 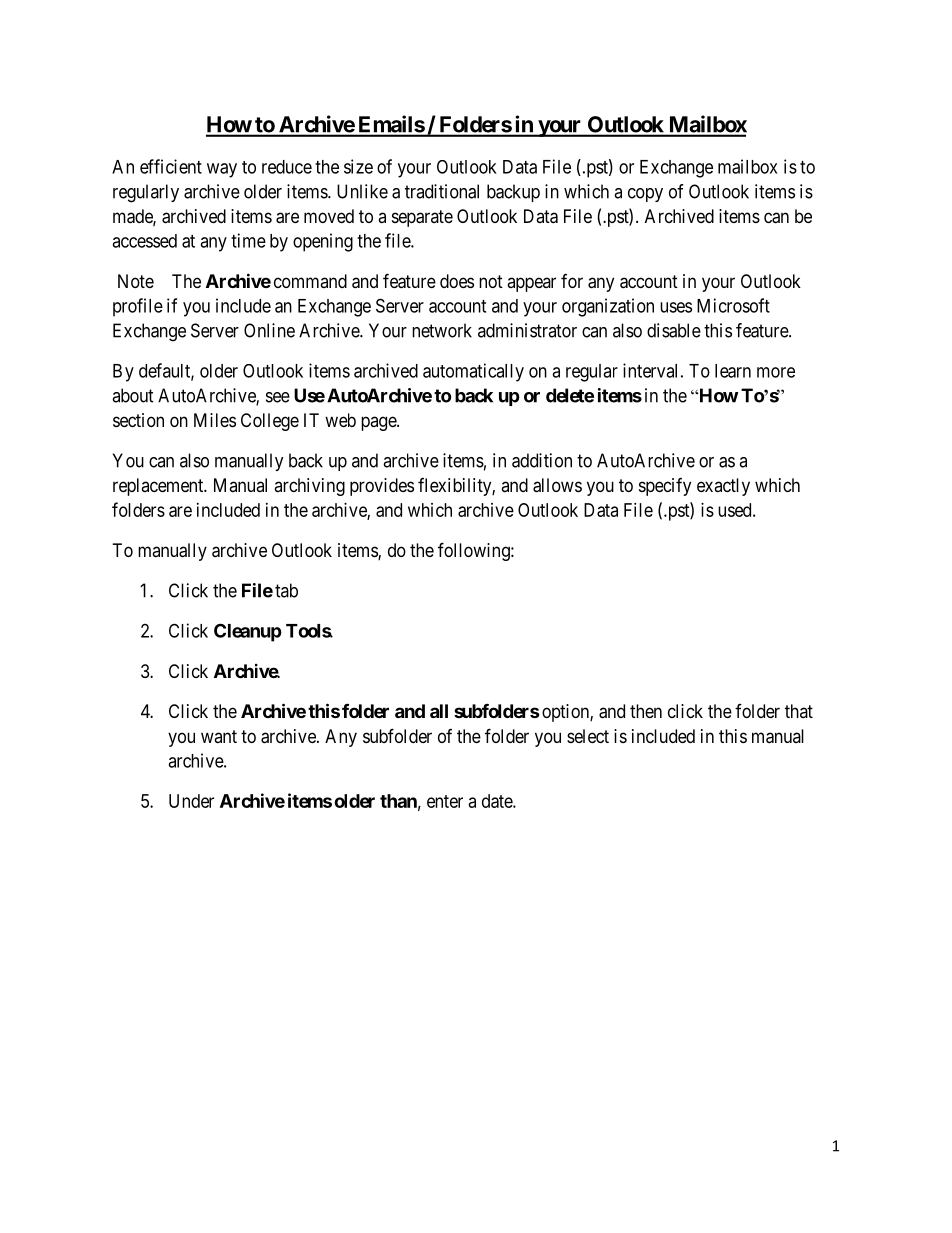 I want to click on way, so click(x=222, y=170).
